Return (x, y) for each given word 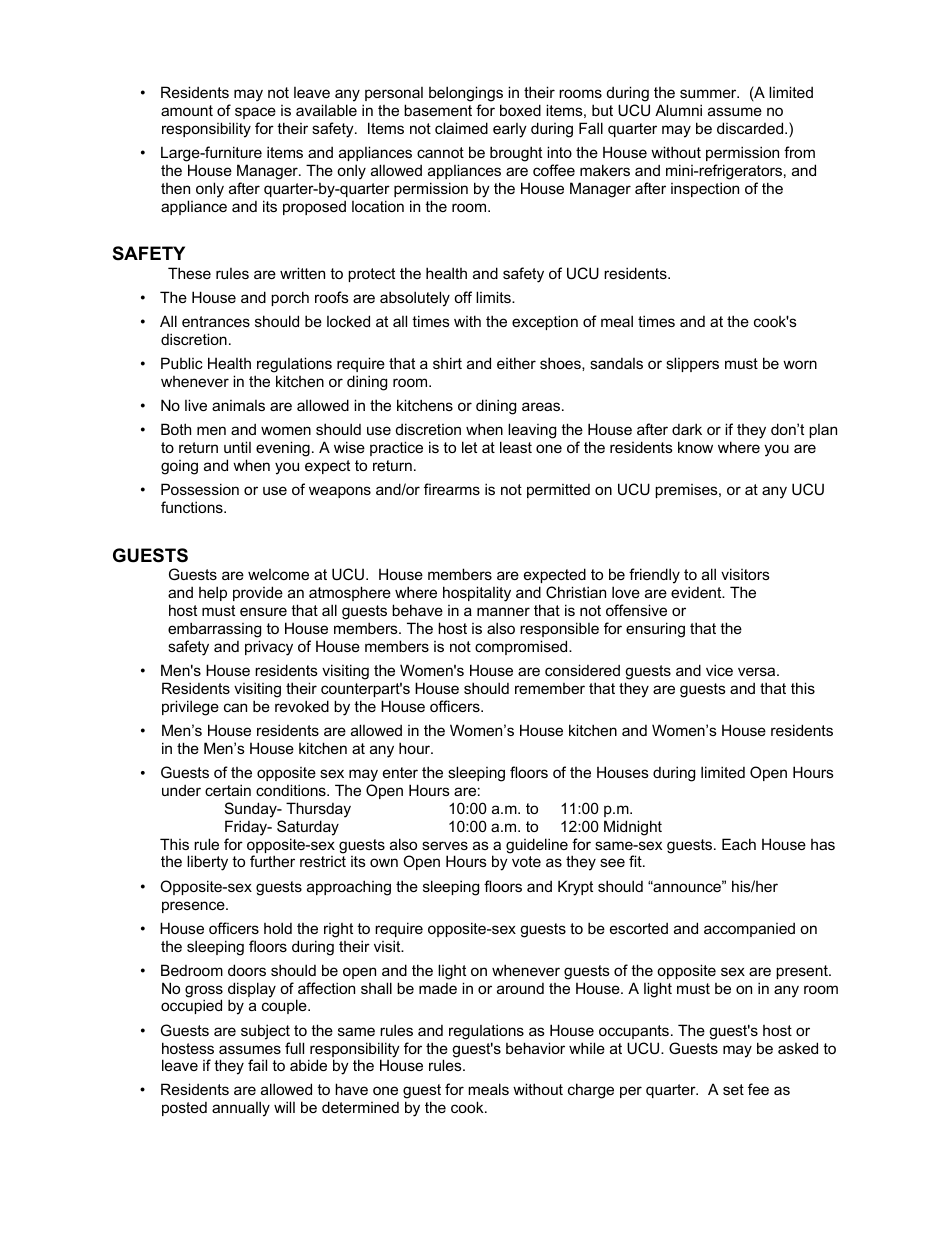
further (272, 861)
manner (503, 611)
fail (257, 1065)
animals (238, 405)
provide (258, 593)
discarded (751, 128)
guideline (537, 846)
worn (800, 364)
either (516, 363)
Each (739, 844)
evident (697, 592)
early (510, 130)
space (255, 113)
